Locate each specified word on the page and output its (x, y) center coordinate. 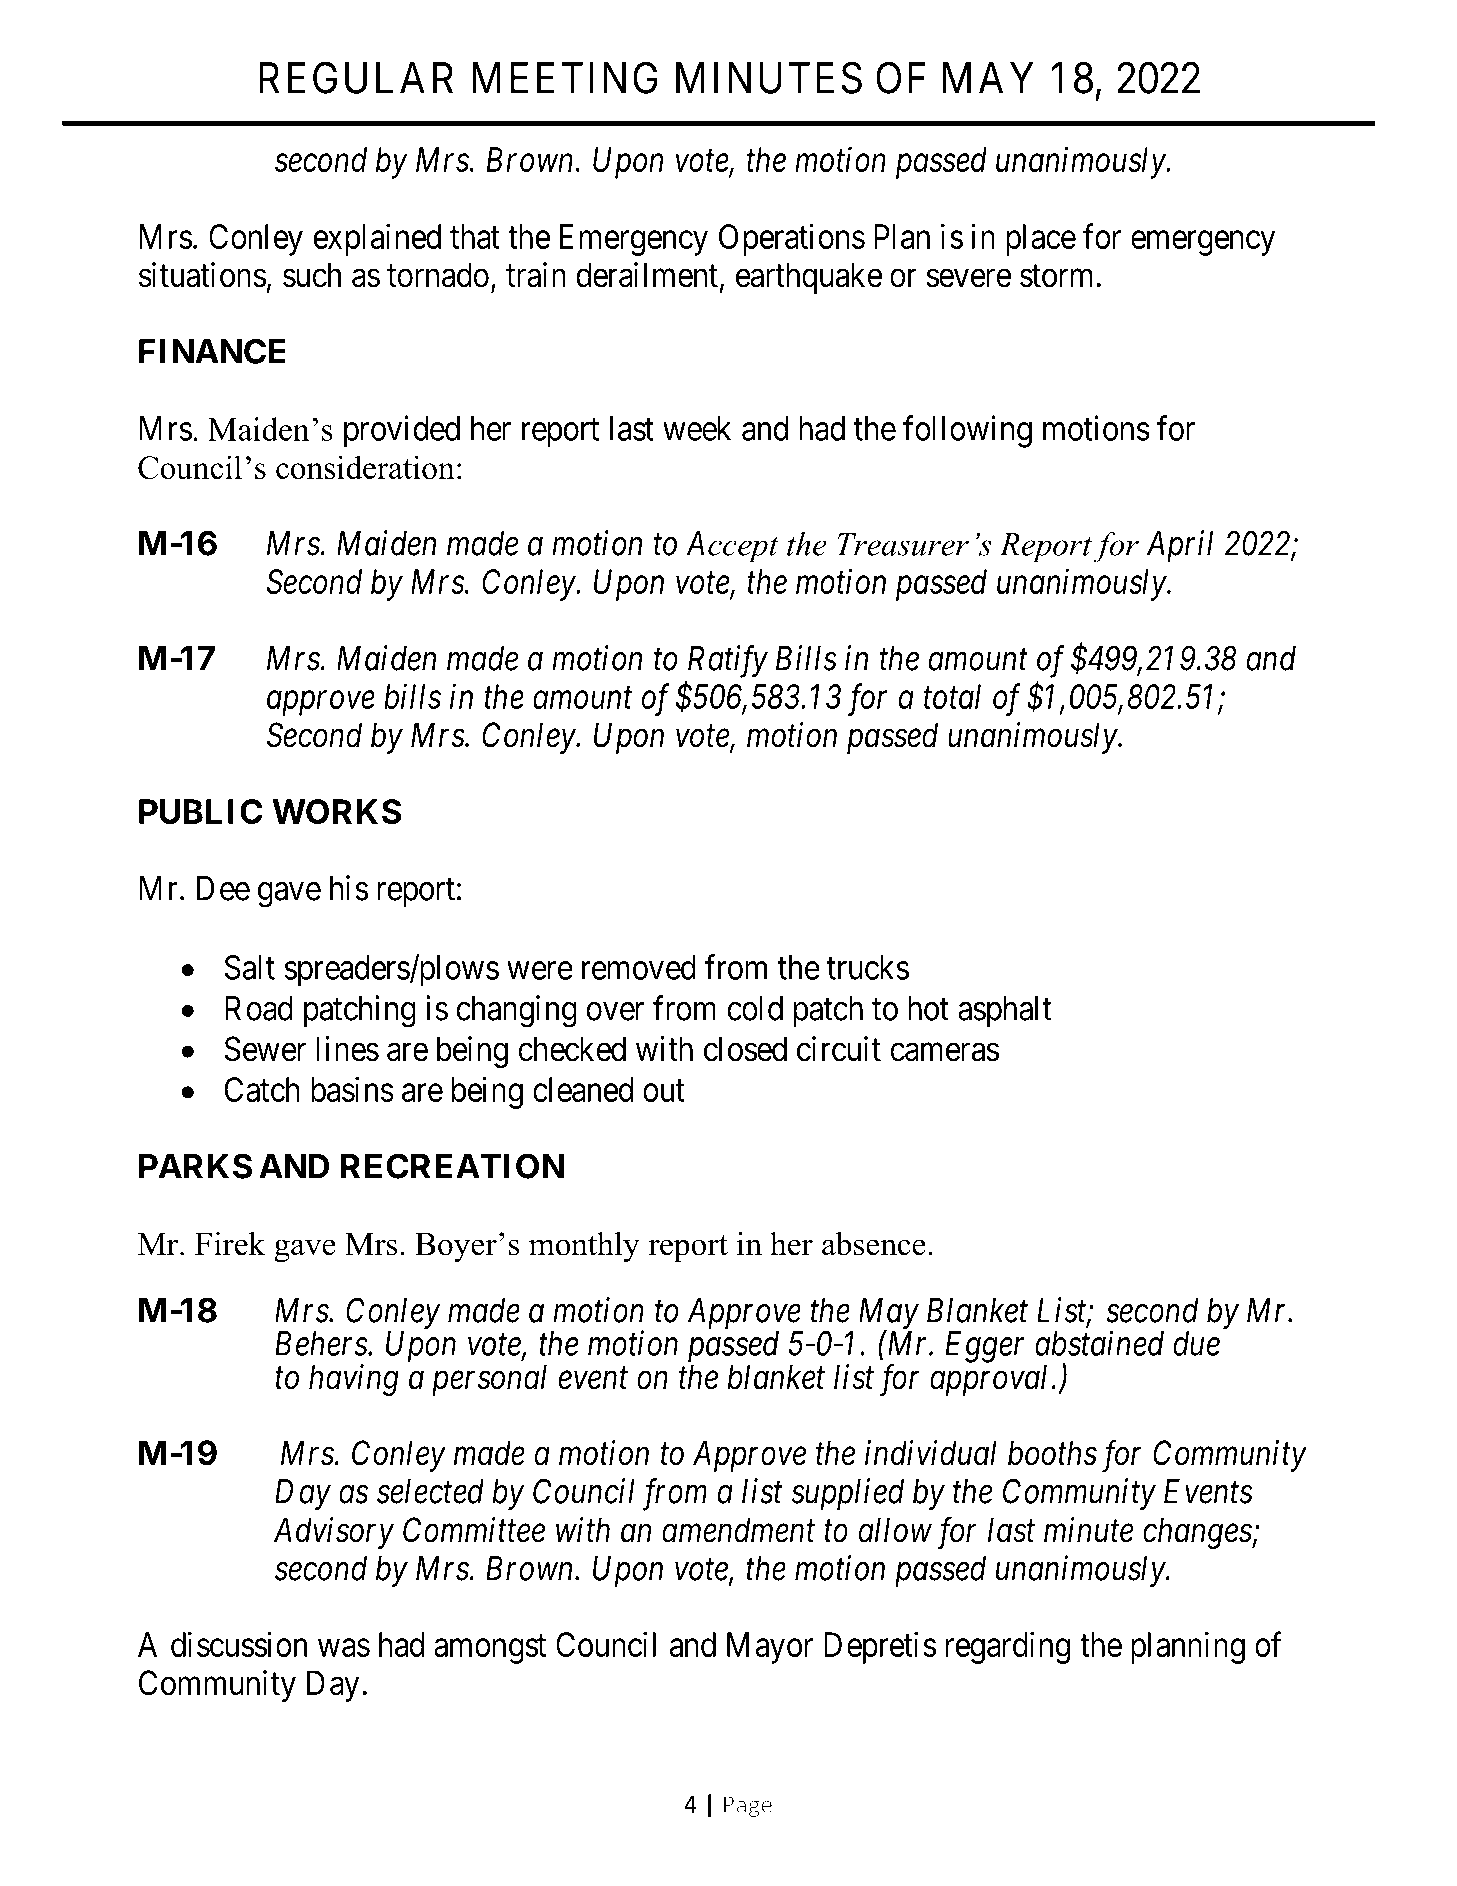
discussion (239, 1644)
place (1041, 240)
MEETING (565, 78)
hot (928, 1008)
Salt (250, 967)
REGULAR (356, 78)
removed (639, 967)
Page (748, 1807)
